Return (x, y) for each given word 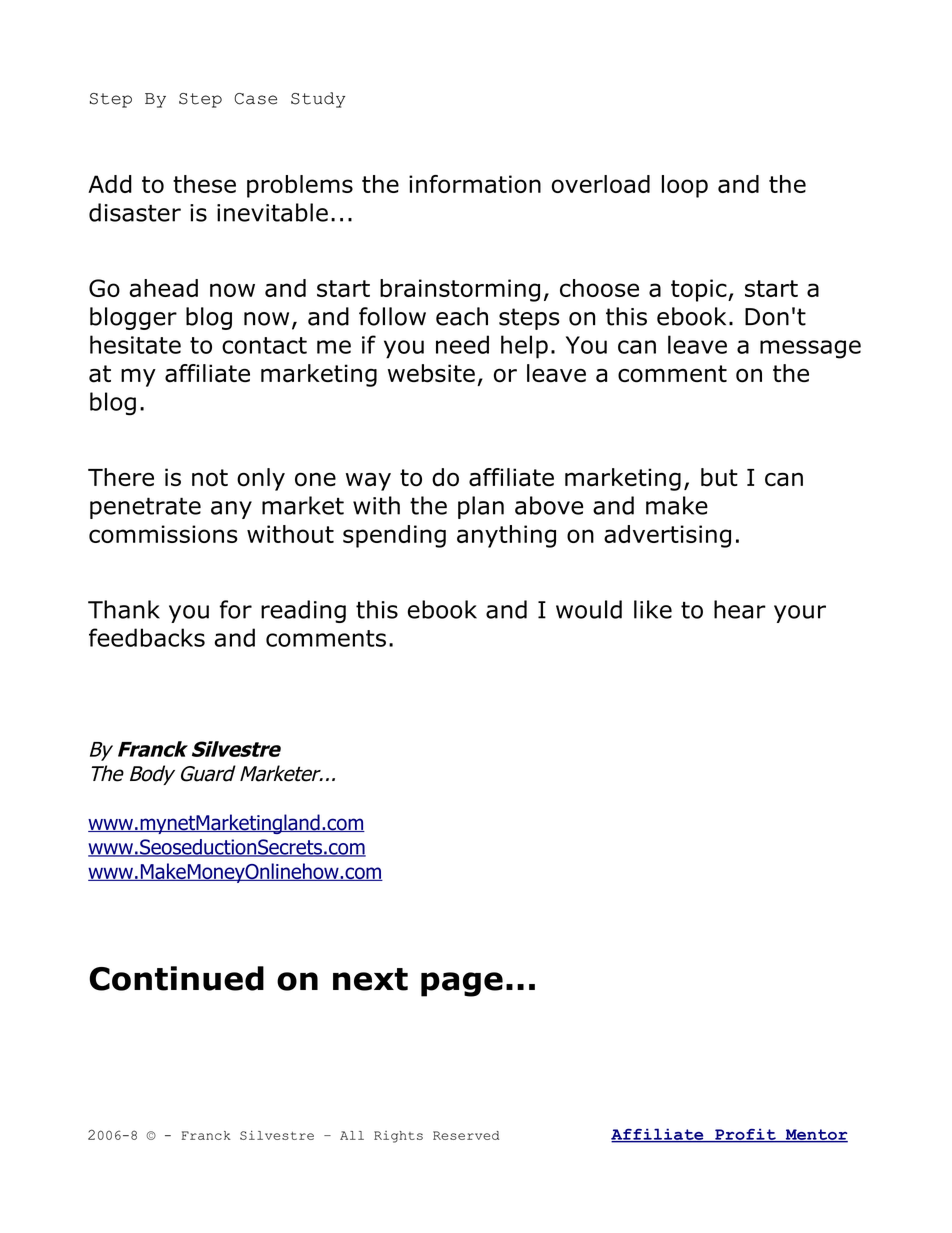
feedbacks (147, 637)
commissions (163, 534)
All (352, 1135)
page (462, 984)
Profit (745, 1135)
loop (685, 186)
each (462, 316)
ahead (164, 288)
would (589, 609)
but (719, 477)
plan (481, 507)
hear (740, 609)
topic (700, 290)
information (475, 184)
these (204, 184)
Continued (176, 978)
